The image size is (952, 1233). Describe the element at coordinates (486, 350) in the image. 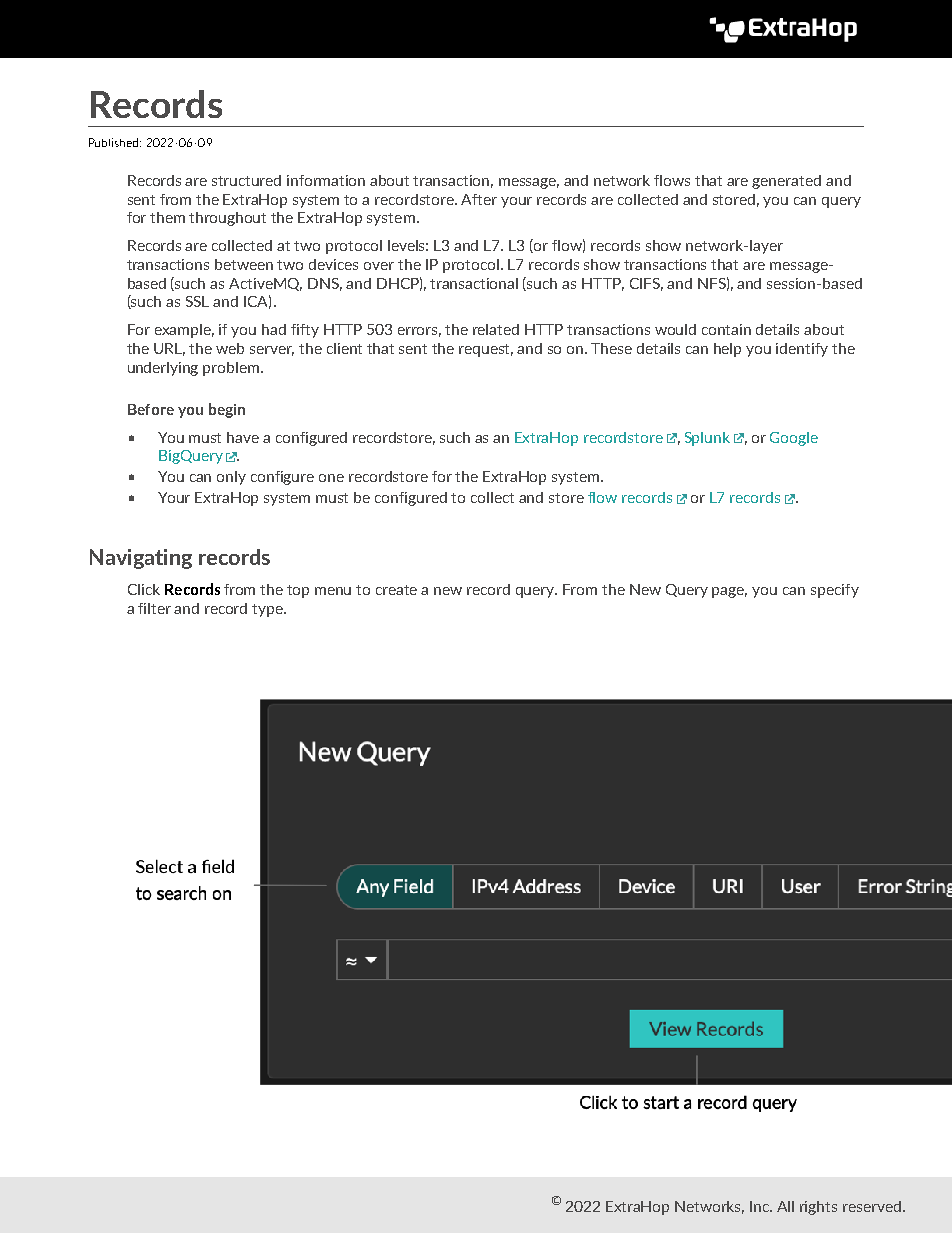

I see `request` at that location.
